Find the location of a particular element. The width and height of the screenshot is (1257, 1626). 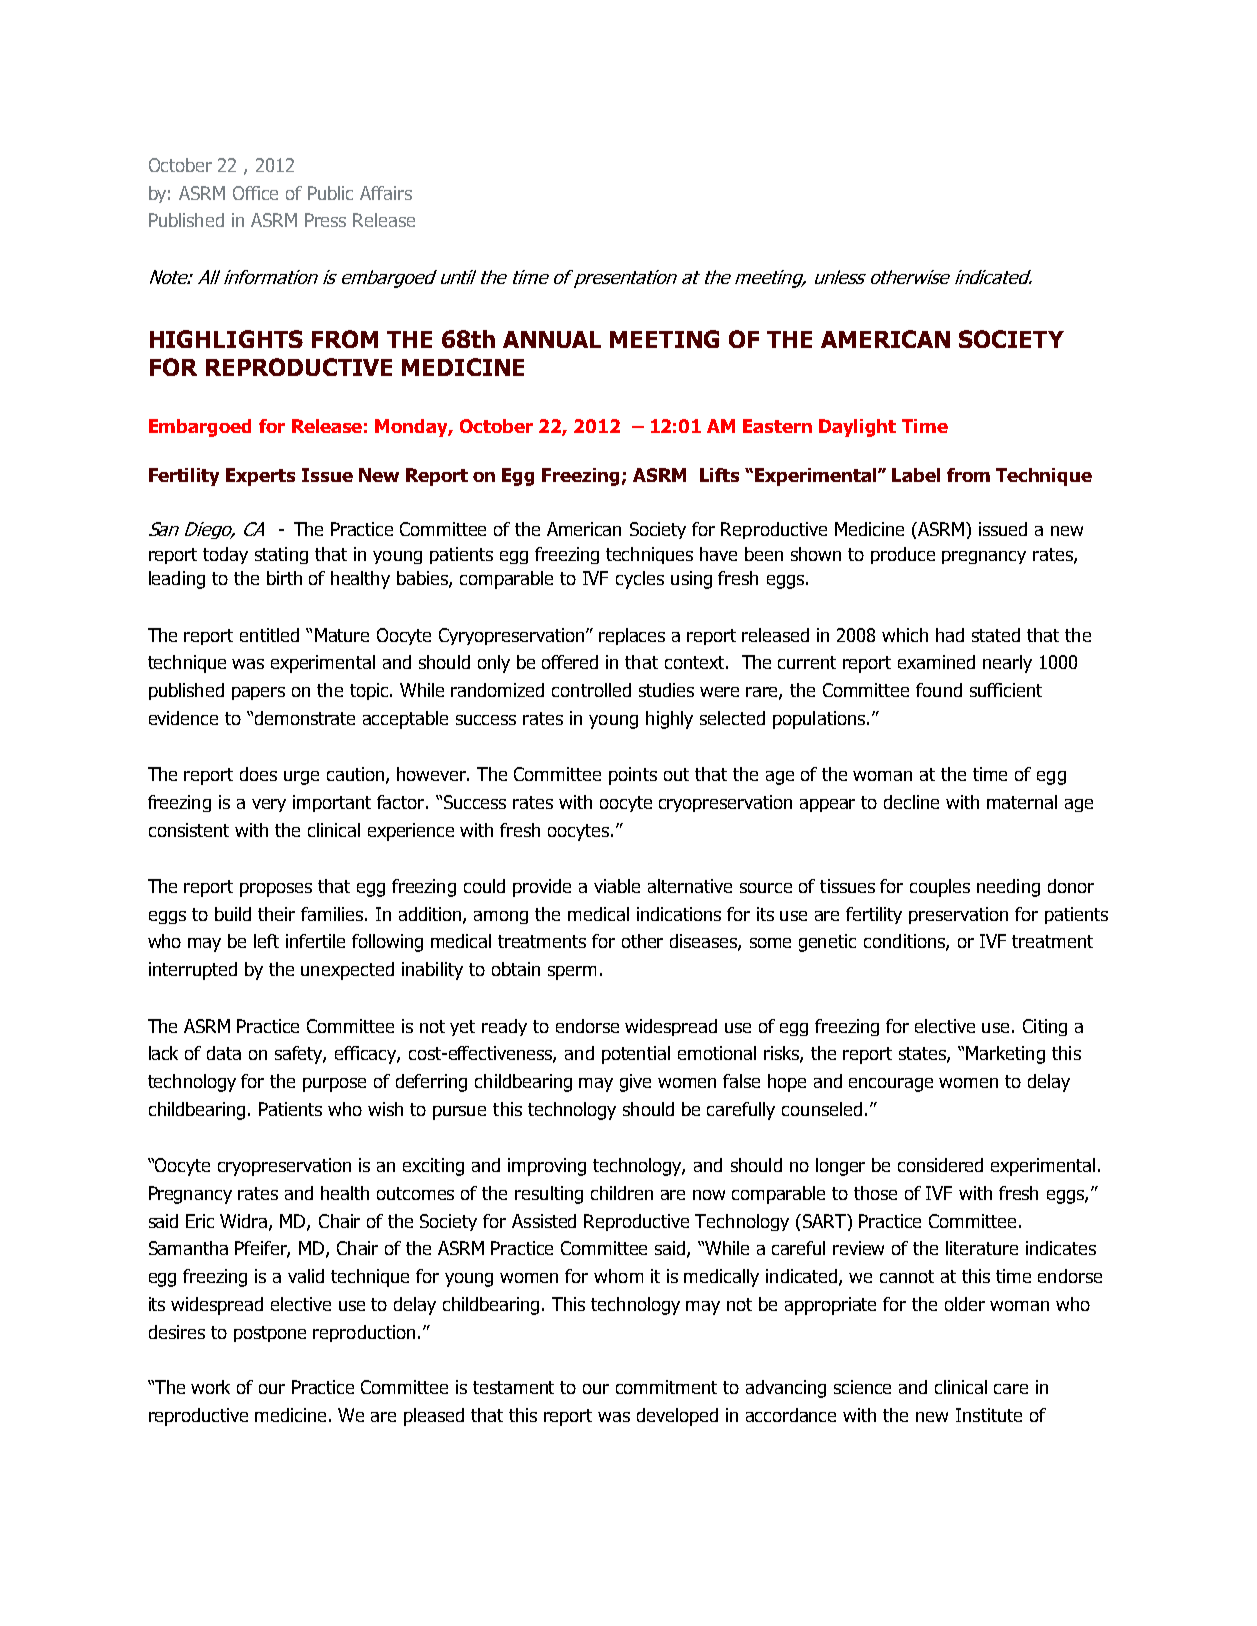

replaces is located at coordinates (632, 636).
